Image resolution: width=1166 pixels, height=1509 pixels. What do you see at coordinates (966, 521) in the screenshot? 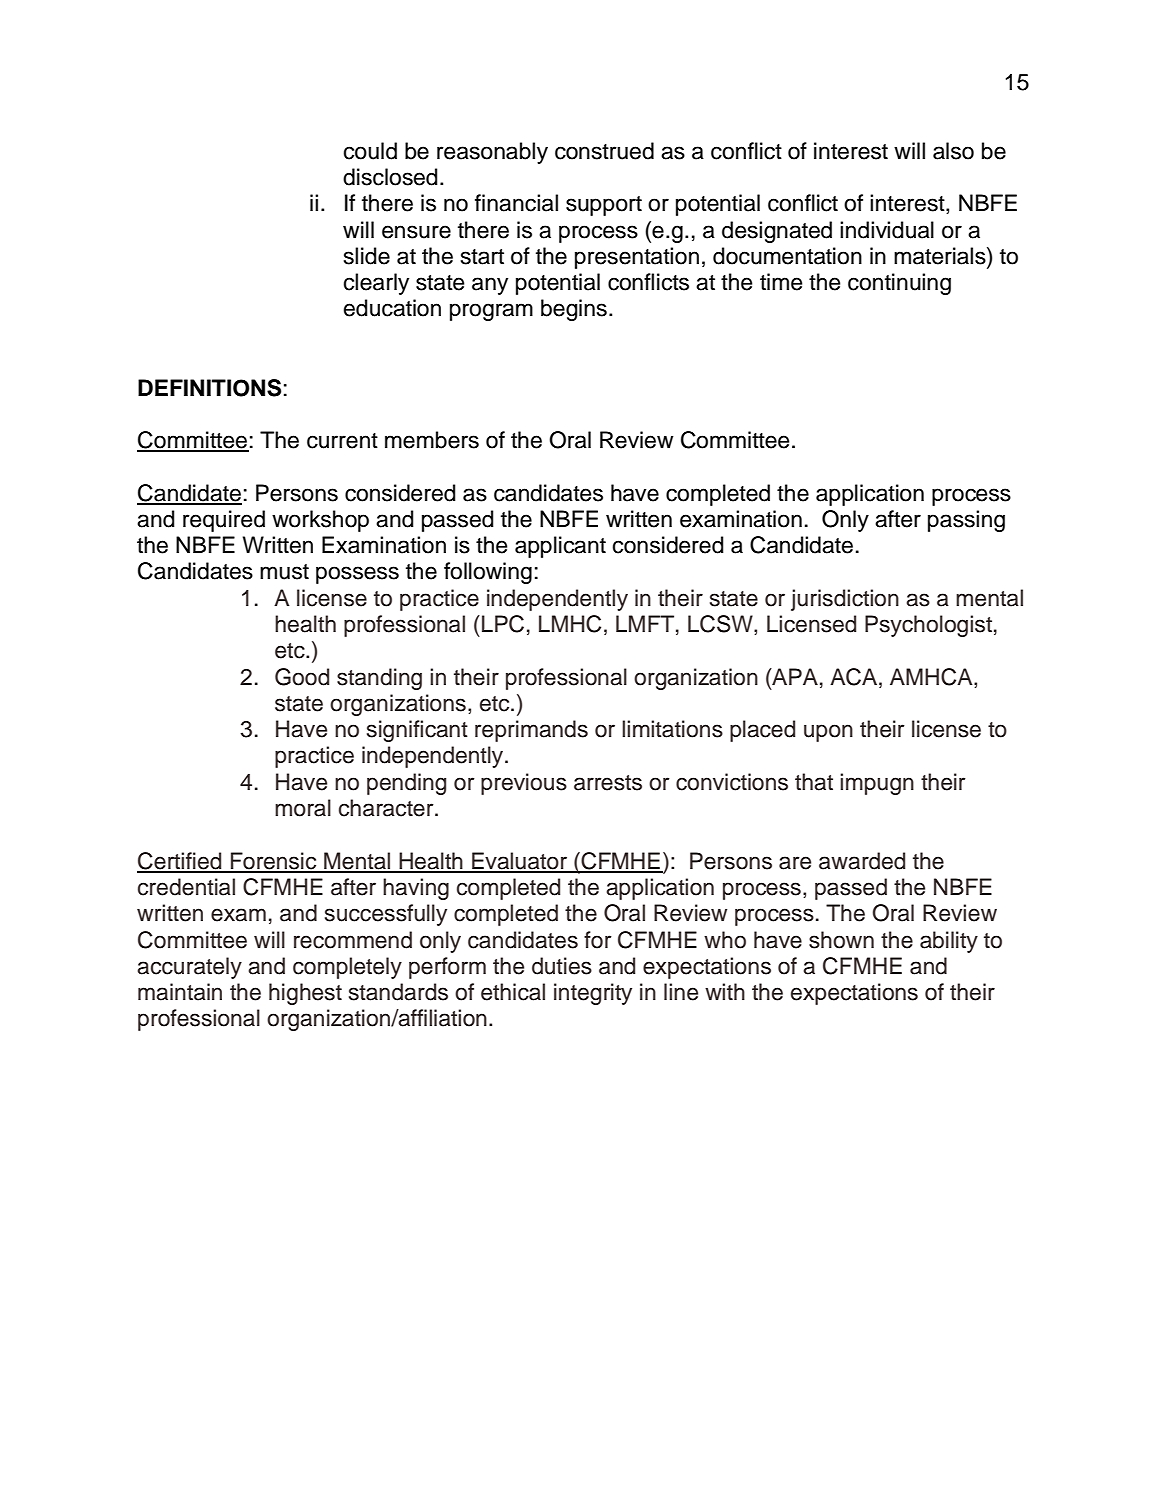
I see `passing` at bounding box center [966, 521].
